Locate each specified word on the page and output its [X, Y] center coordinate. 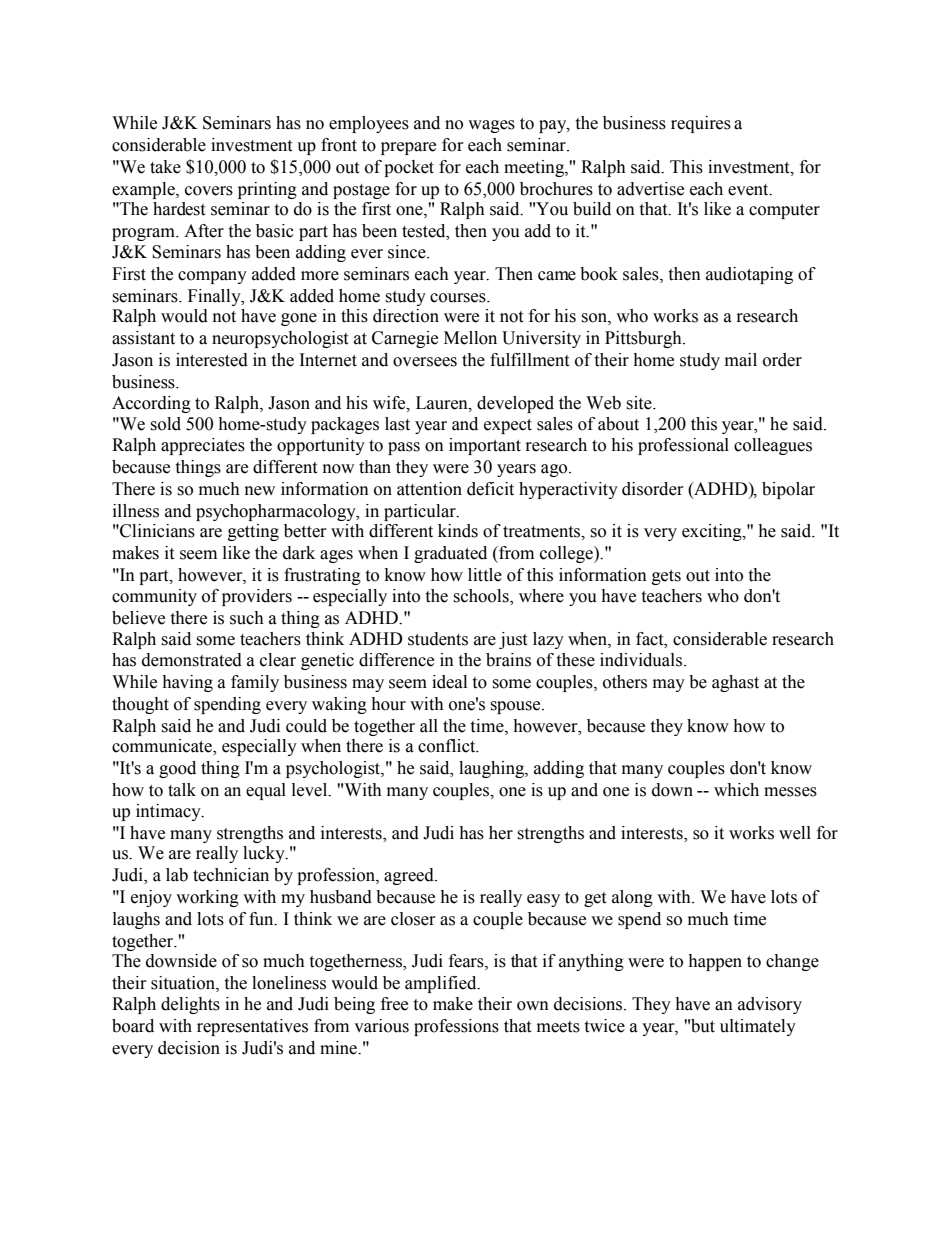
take [165, 167]
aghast [735, 683]
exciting [713, 532]
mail [741, 360]
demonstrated [192, 660]
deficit [490, 489]
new [260, 491]
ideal [449, 682]
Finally [215, 297]
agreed [410, 876]
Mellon [470, 338]
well [795, 833]
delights [190, 1005]
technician [231, 875]
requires [701, 124]
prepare [408, 148]
